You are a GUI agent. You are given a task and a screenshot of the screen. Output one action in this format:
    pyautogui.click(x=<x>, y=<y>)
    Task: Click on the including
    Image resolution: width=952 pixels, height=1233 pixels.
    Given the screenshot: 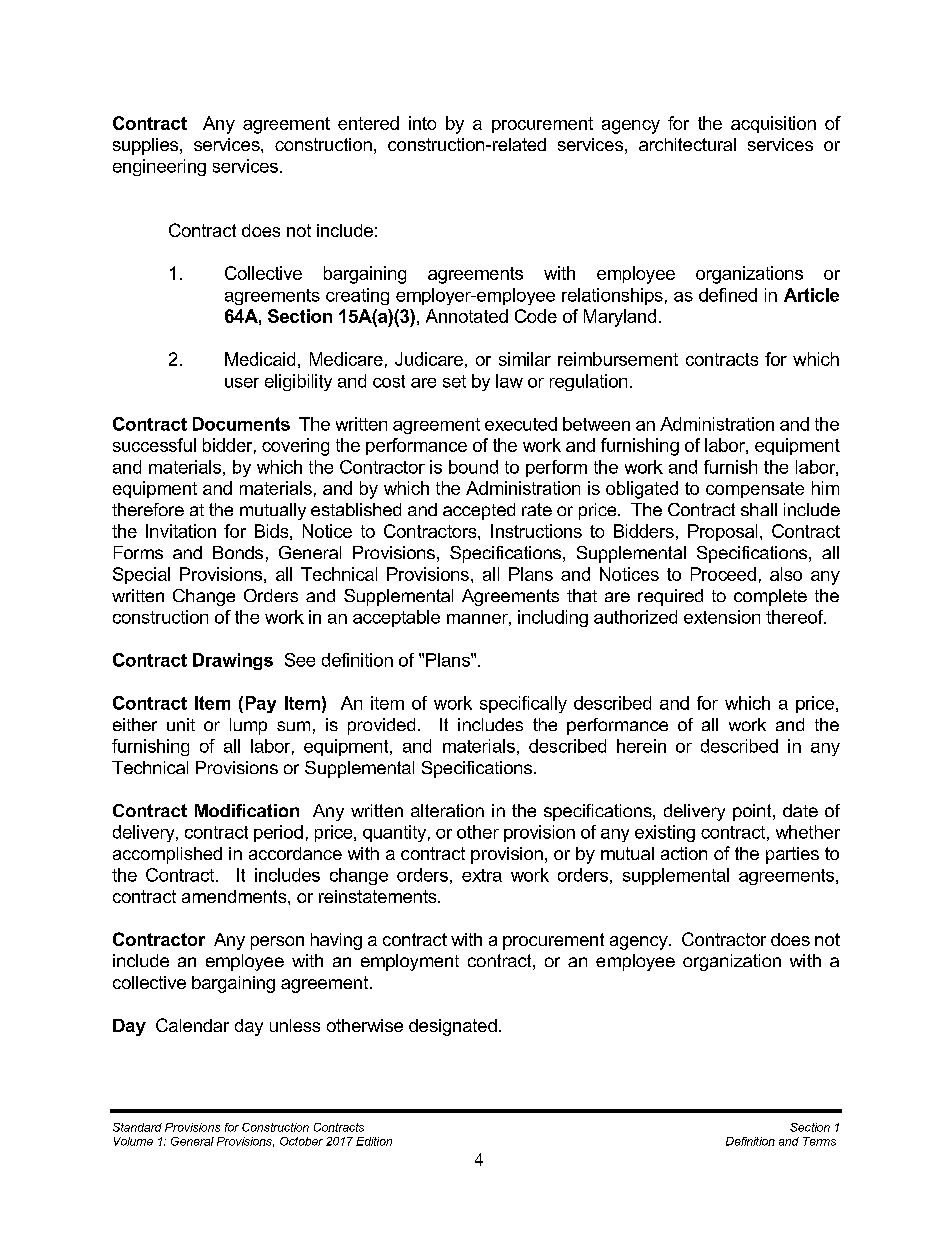 What is the action you would take?
    pyautogui.click(x=553, y=618)
